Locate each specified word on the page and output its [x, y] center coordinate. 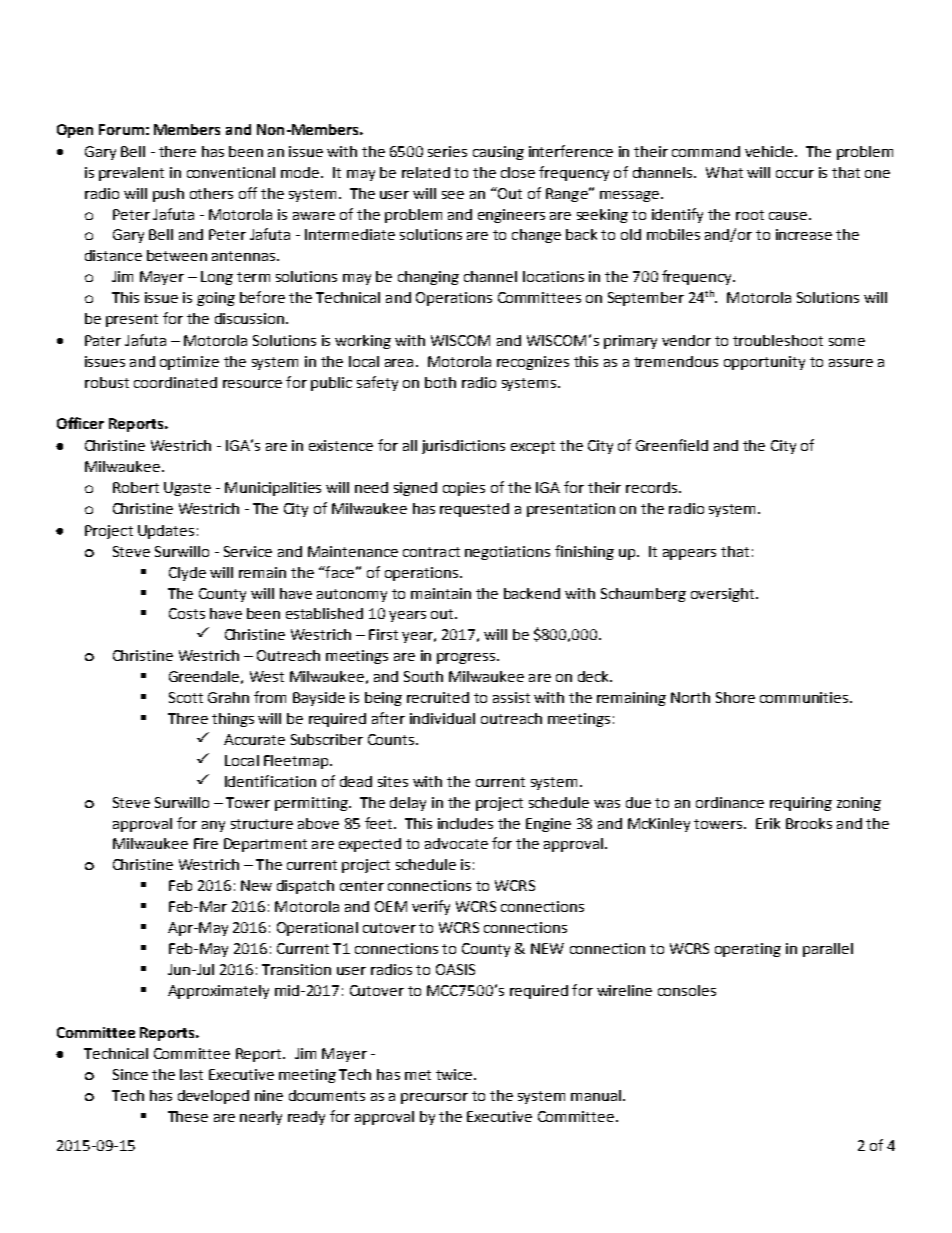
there [177, 151]
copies [464, 489]
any [213, 826]
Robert [136, 487]
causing [498, 153]
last [191, 1074]
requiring [801, 804]
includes [465, 823]
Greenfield [672, 445]
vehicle [769, 151]
